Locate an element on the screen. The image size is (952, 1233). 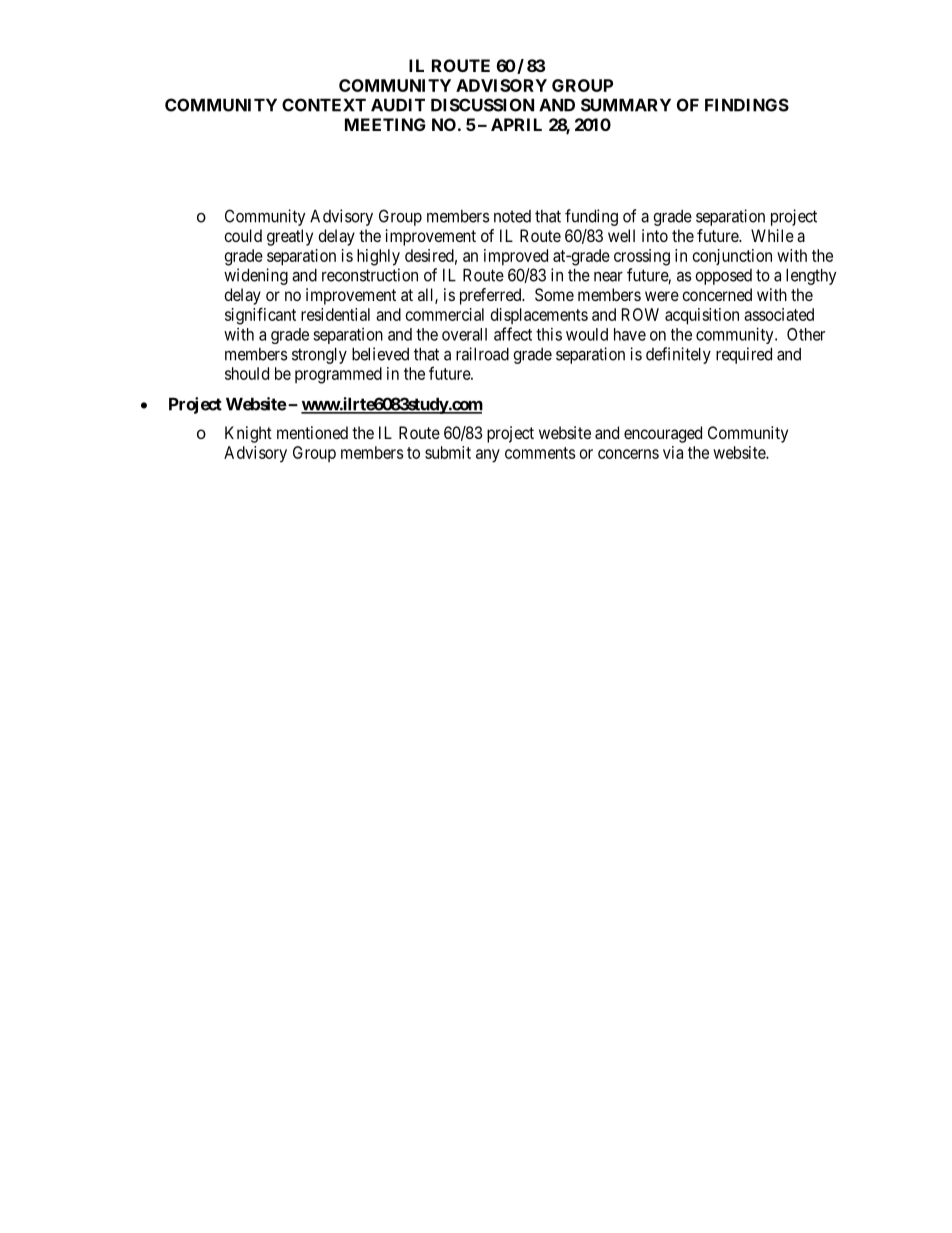
mentioned is located at coordinates (312, 432).
